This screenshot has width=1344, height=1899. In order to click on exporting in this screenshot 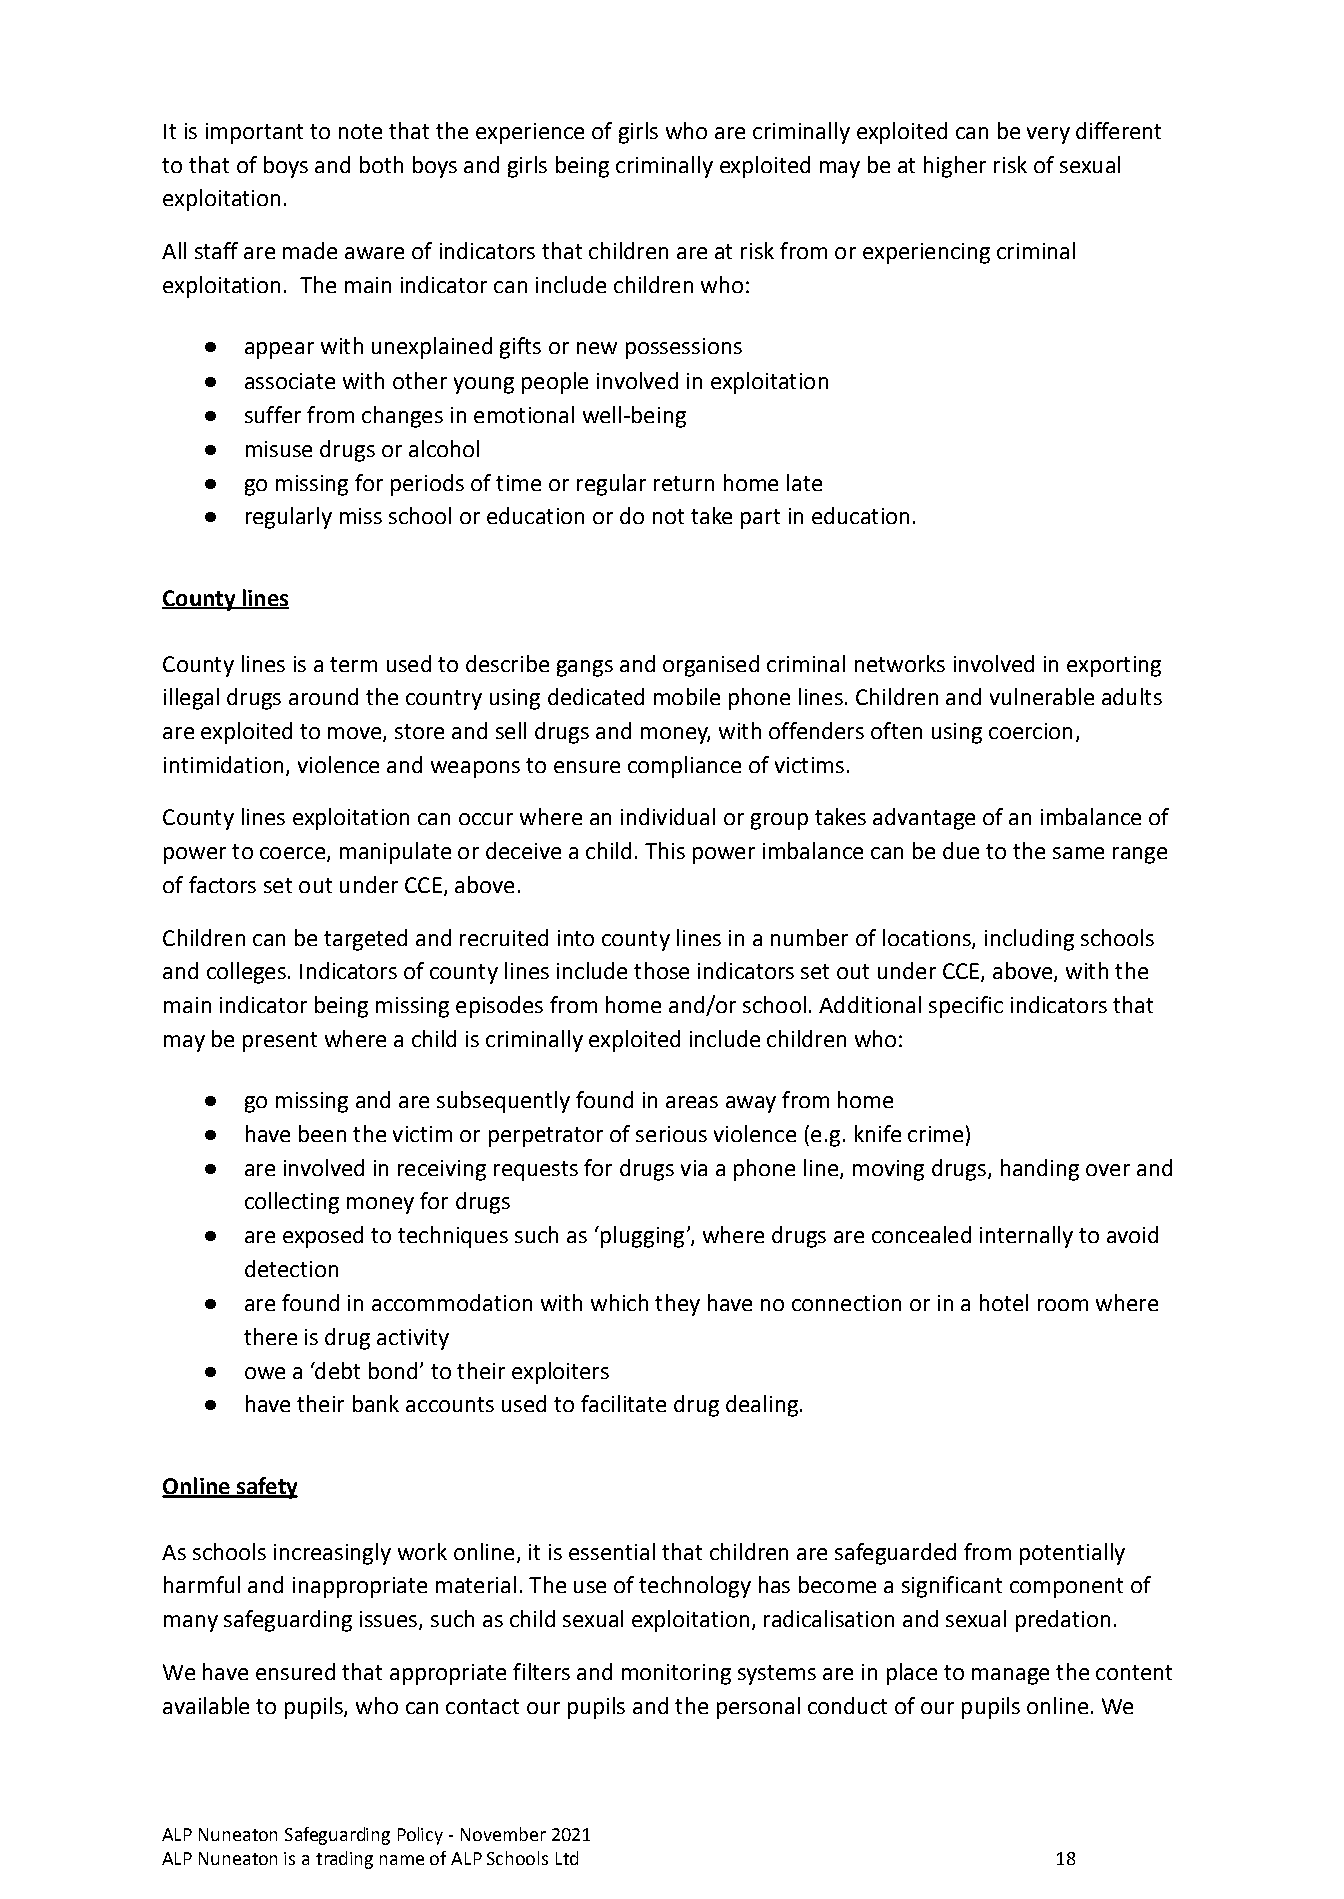, I will do `click(1114, 666)`.
